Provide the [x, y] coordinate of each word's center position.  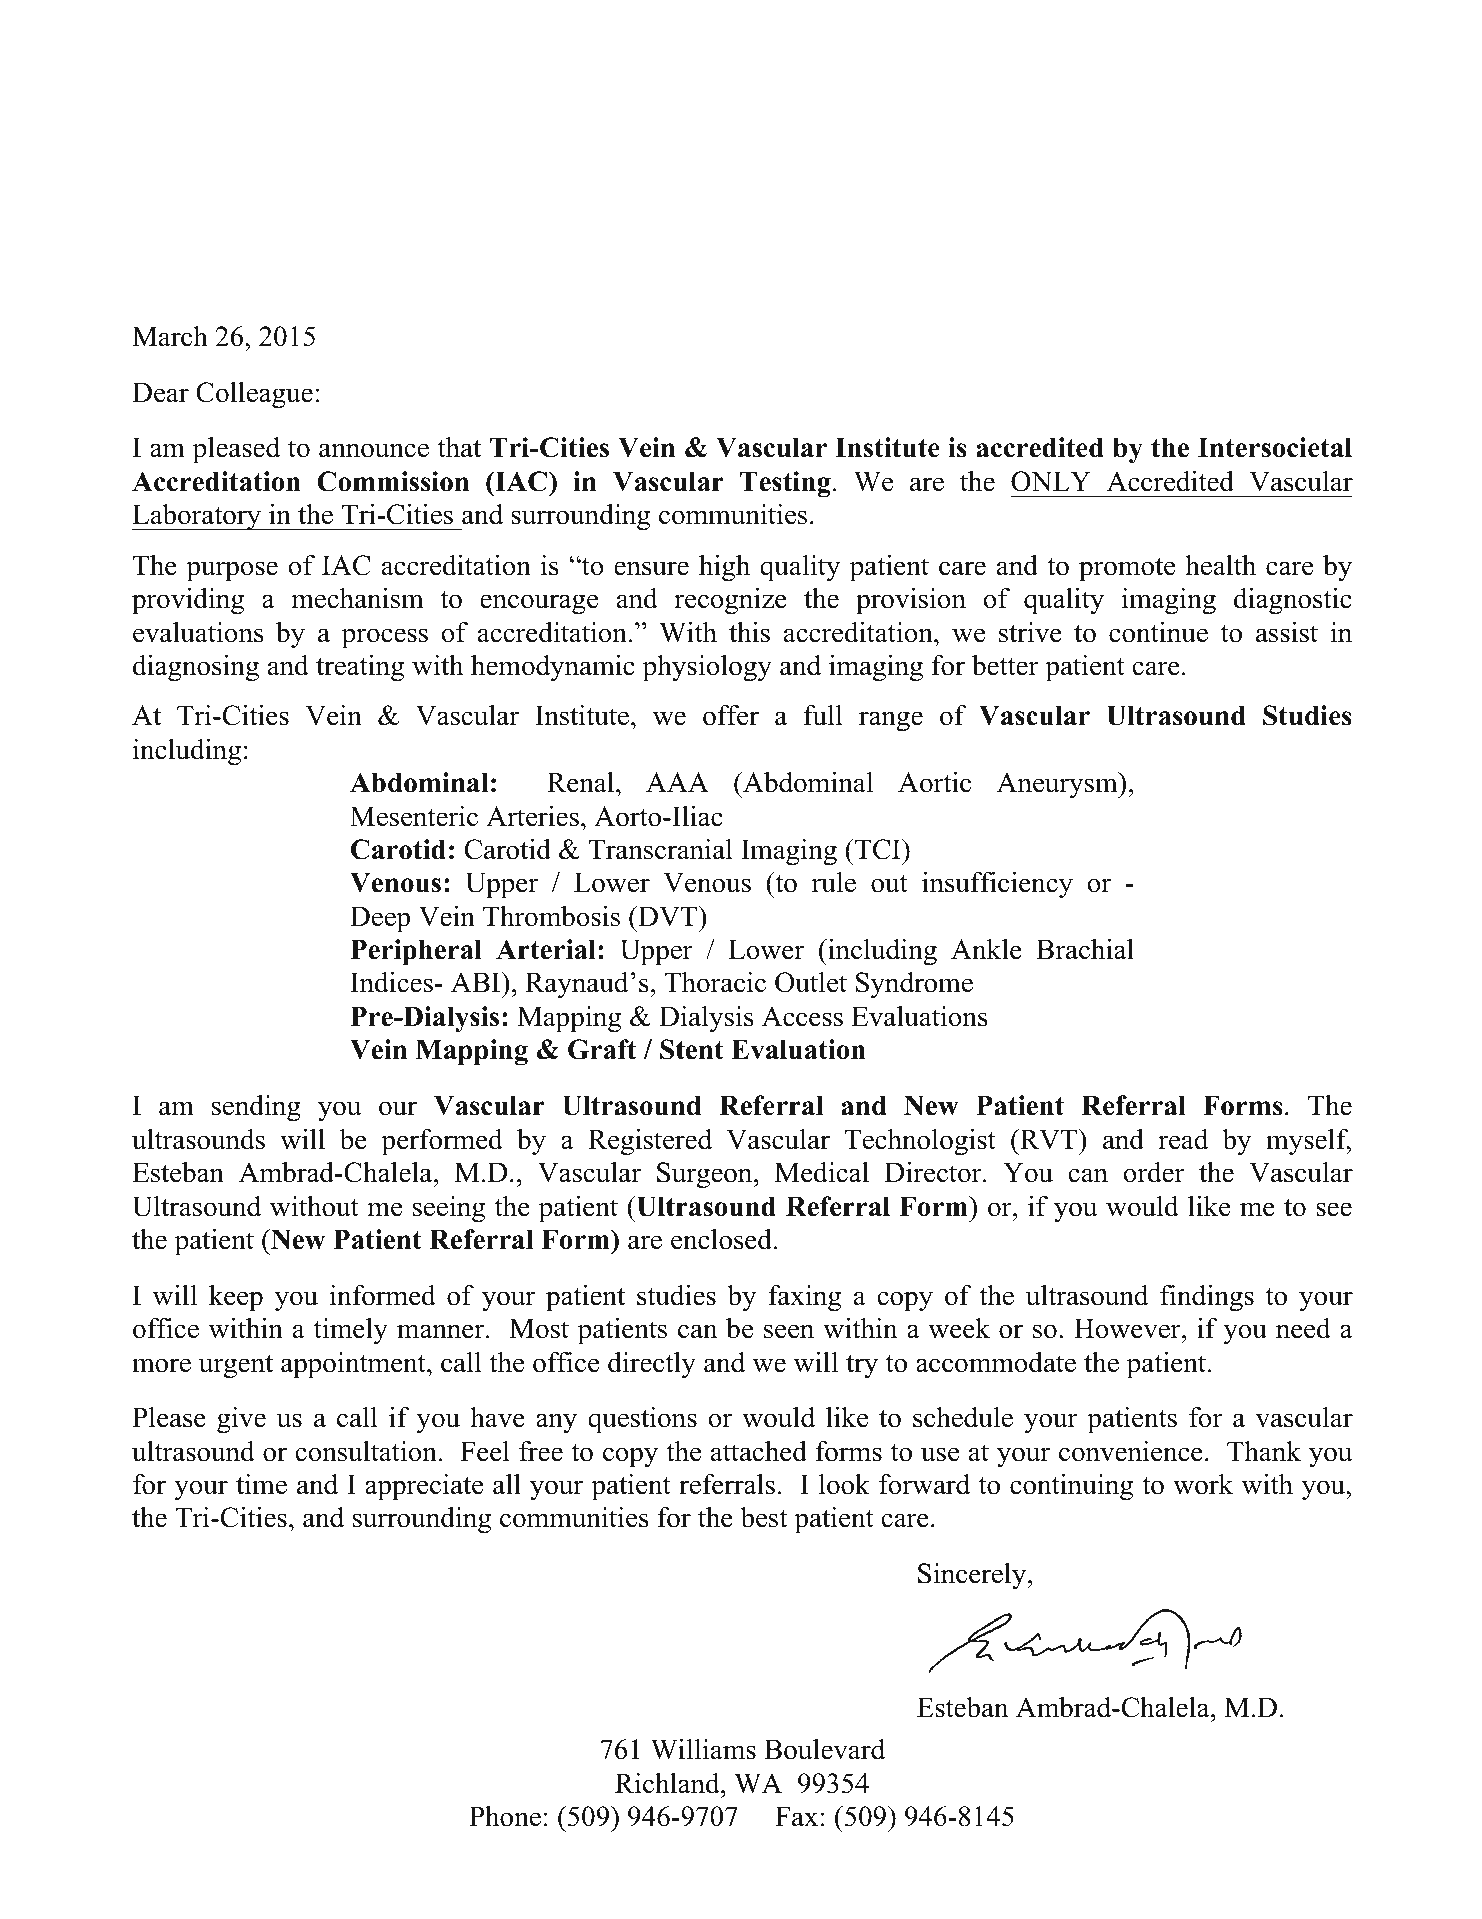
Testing [785, 484]
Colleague [254, 395]
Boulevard [824, 1749]
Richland [668, 1783]
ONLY [1051, 481]
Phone [505, 1816]
